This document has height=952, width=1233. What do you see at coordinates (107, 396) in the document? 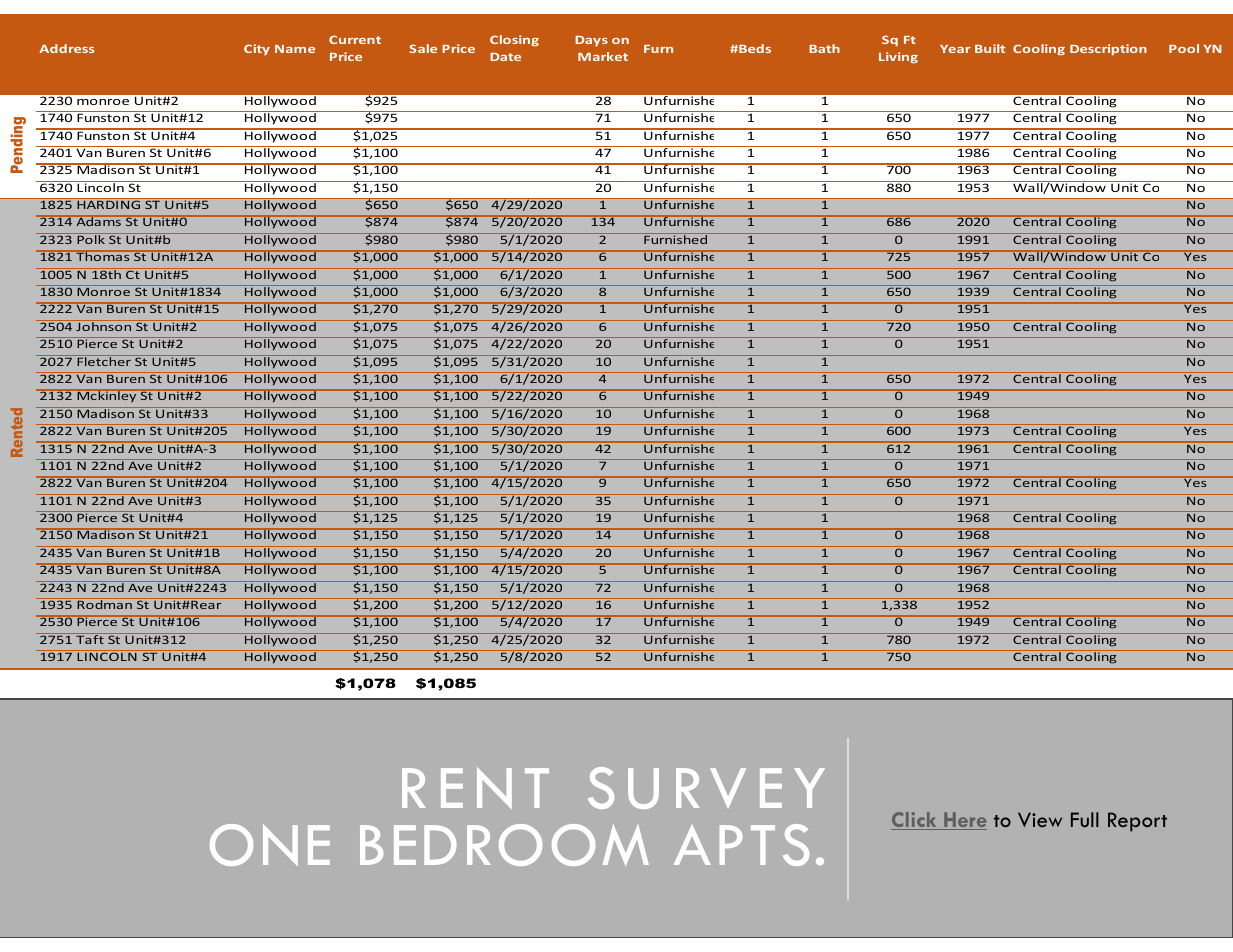
I see `Mckinley` at bounding box center [107, 396].
